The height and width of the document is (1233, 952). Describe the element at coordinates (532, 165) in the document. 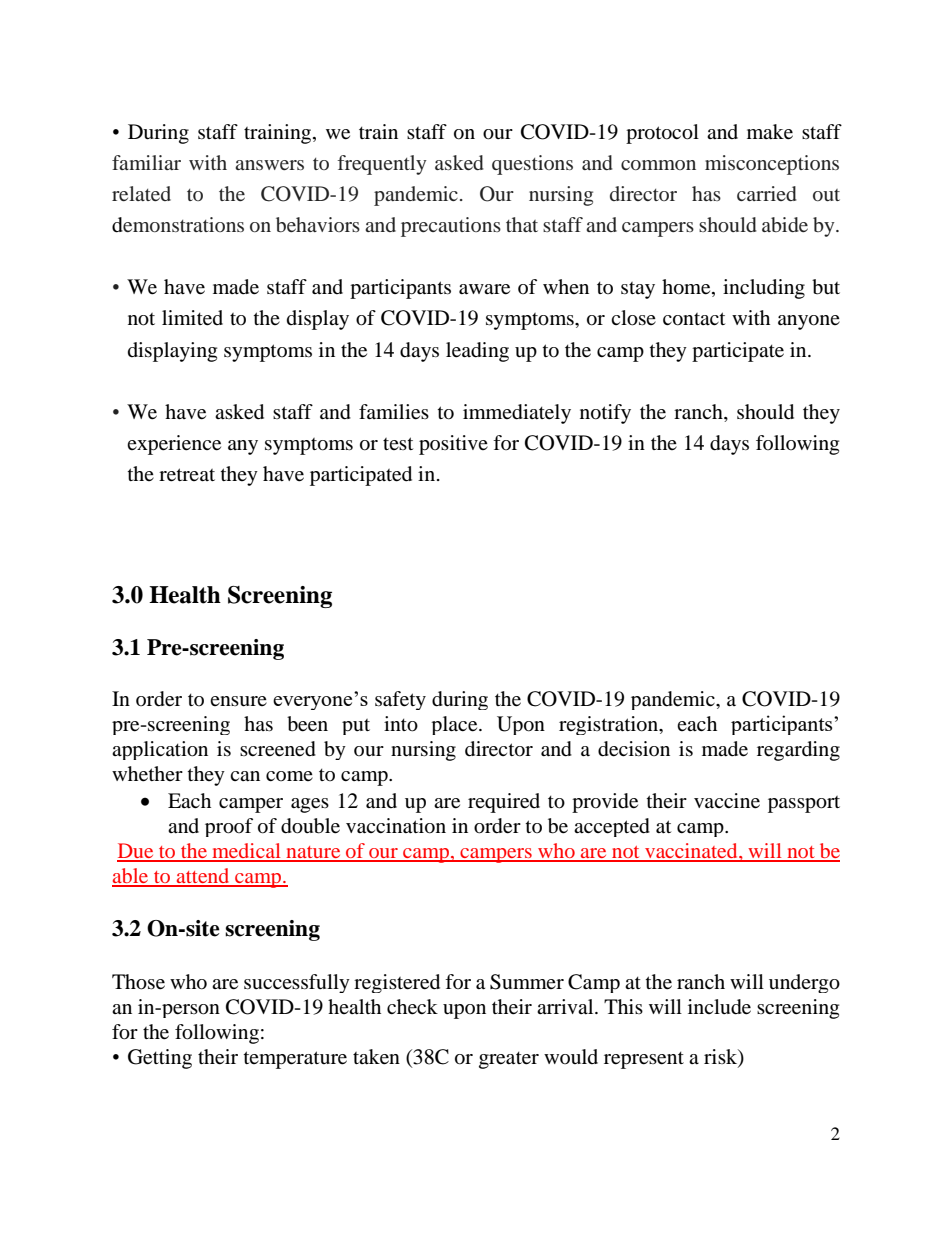

I see `questions` at that location.
